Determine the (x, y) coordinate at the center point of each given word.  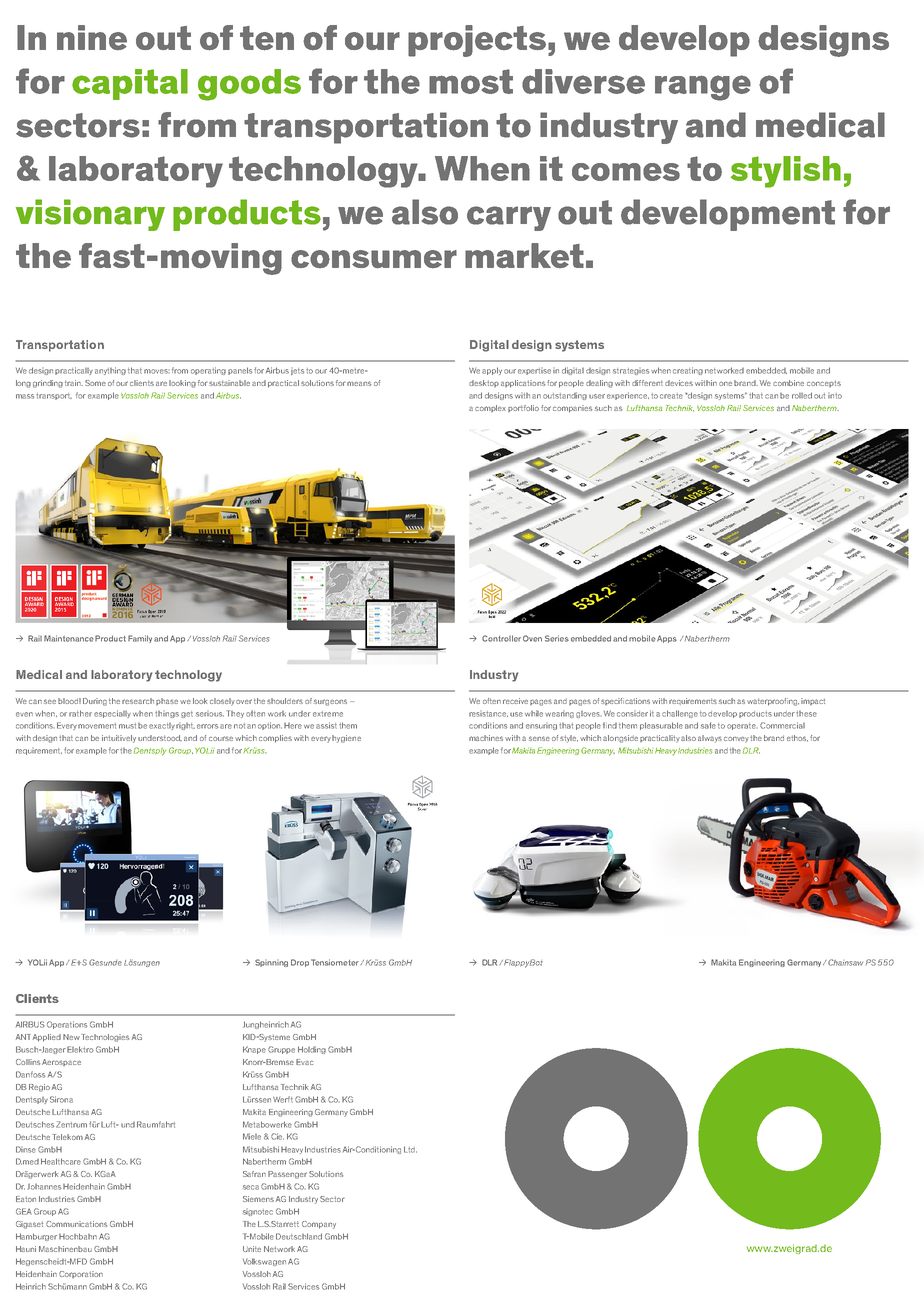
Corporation (81, 1274)
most (471, 81)
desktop (484, 383)
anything (110, 371)
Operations (67, 1025)
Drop (300, 963)
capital (130, 84)
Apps (667, 639)
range (703, 88)
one (725, 383)
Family (140, 639)
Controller (501, 638)
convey (736, 739)
